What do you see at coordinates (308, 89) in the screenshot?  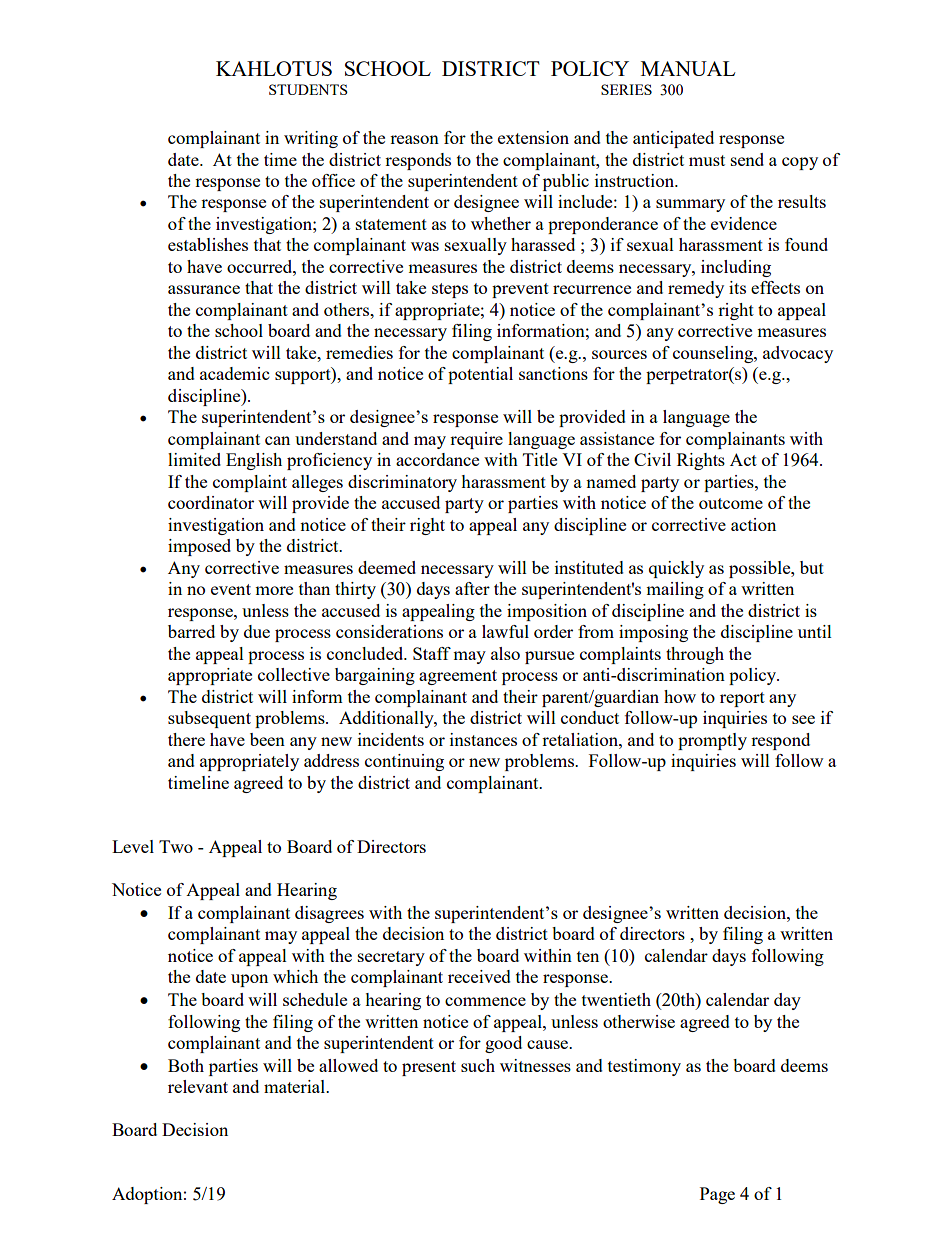 I see `STUDENTS` at bounding box center [308, 89].
